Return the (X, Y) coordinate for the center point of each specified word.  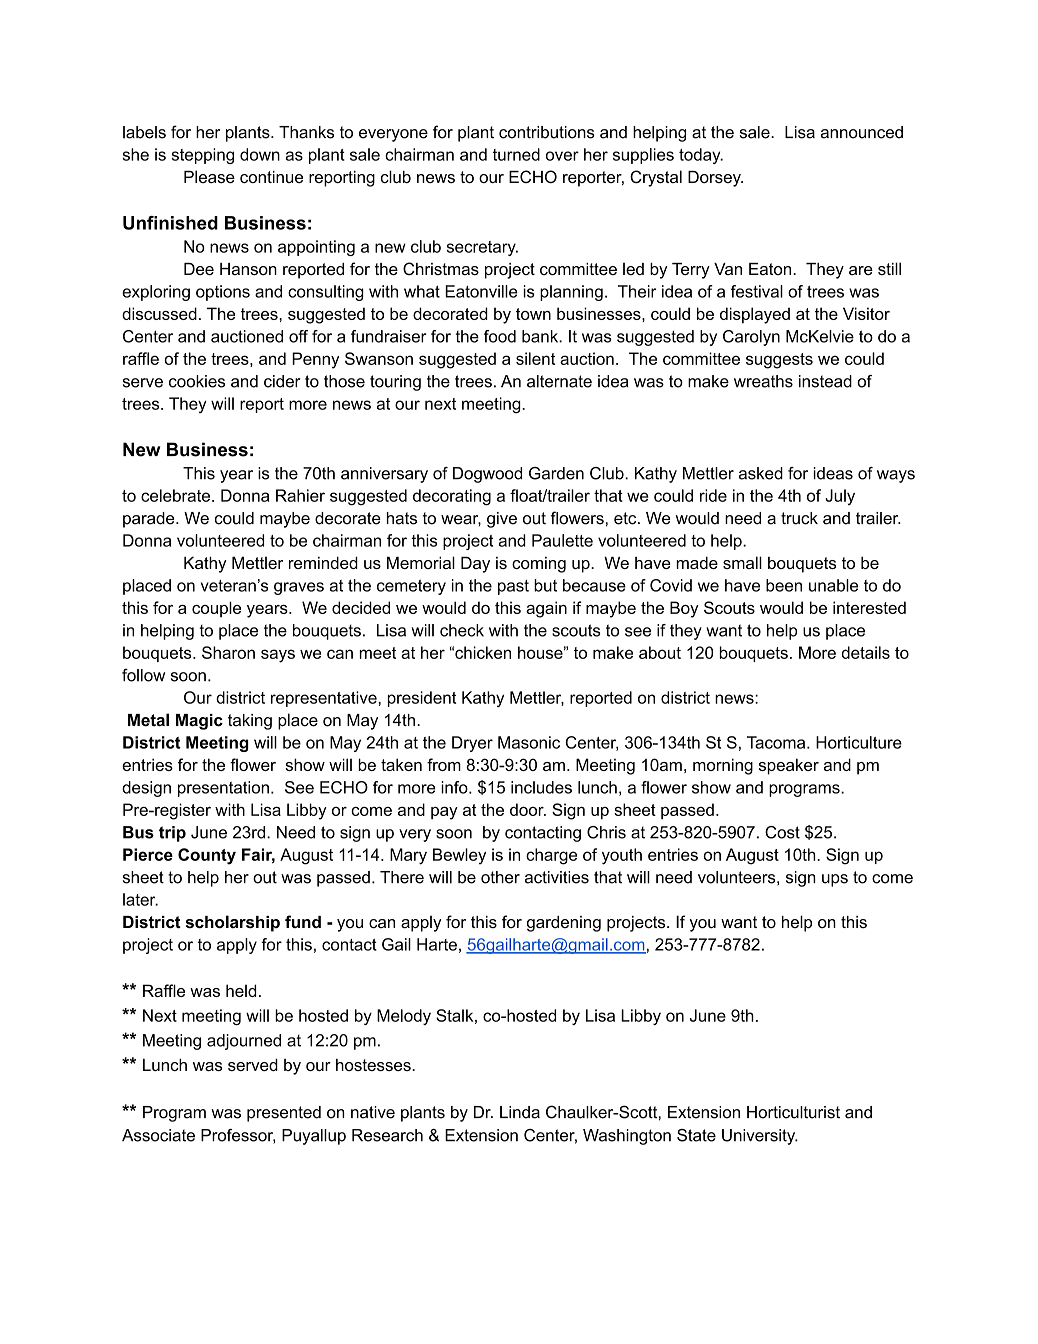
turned (516, 154)
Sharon (228, 652)
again (546, 609)
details (865, 652)
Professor (238, 1136)
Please (209, 176)
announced (862, 132)
